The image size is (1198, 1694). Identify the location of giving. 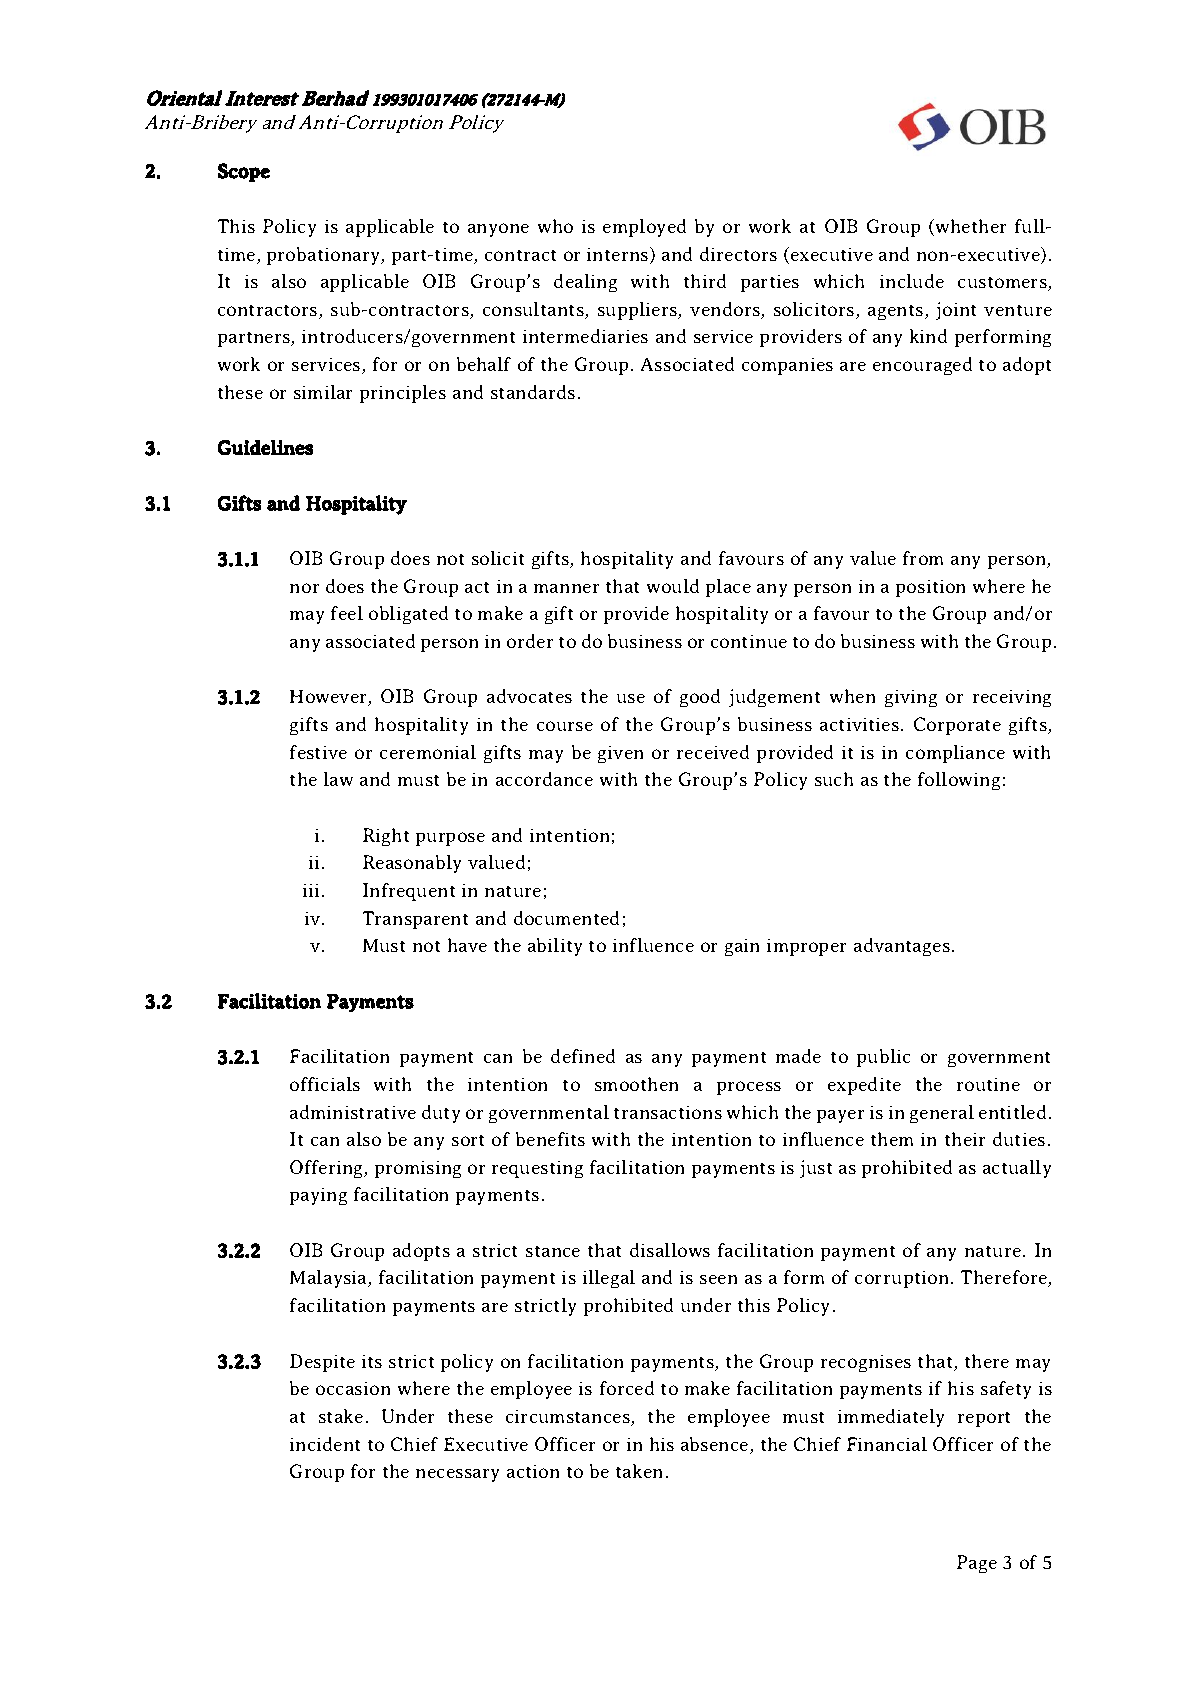
(911, 698).
